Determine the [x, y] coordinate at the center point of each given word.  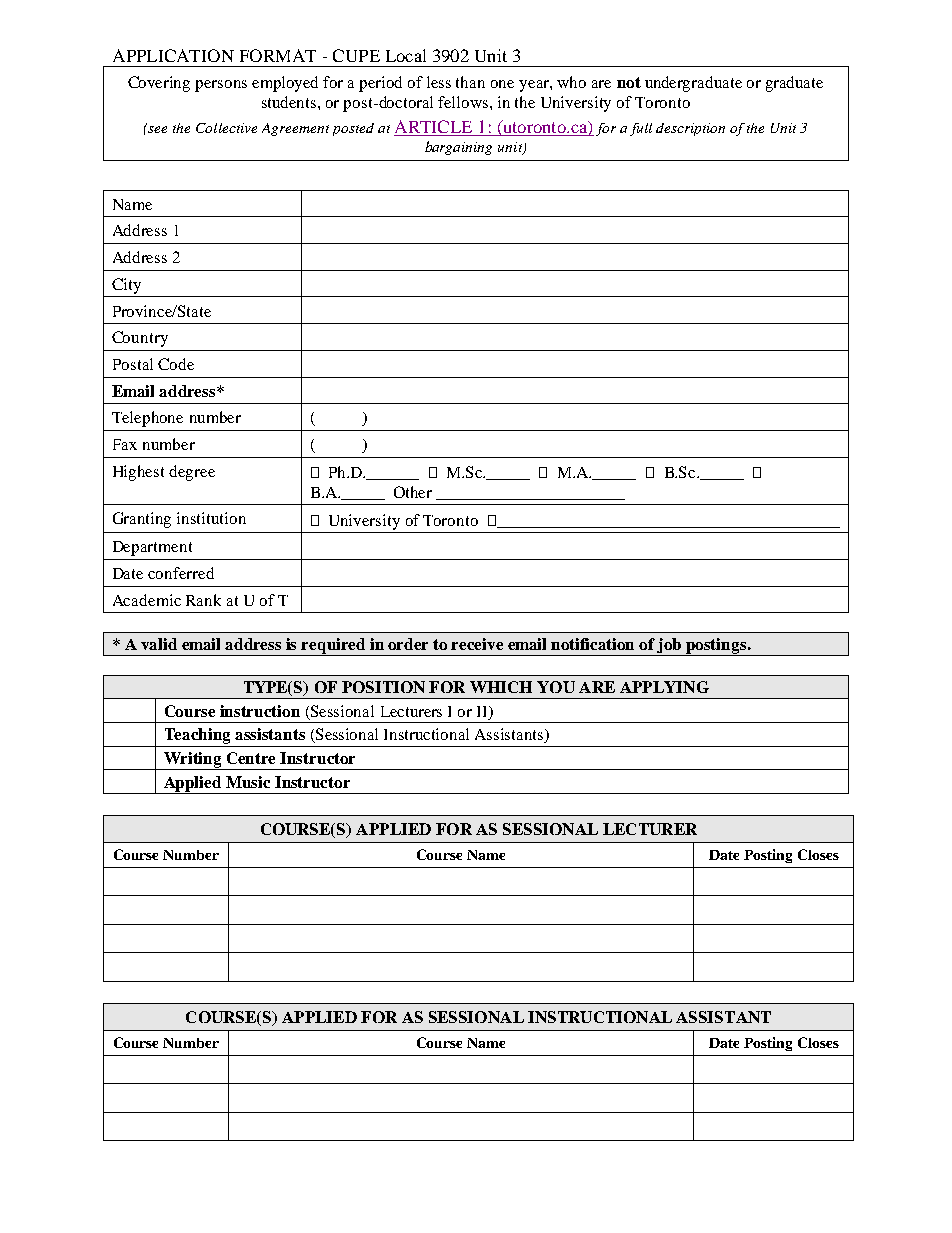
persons [221, 86]
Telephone [147, 419]
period [380, 84]
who [571, 82]
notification [592, 644]
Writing [193, 761]
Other [413, 492]
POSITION [383, 687]
